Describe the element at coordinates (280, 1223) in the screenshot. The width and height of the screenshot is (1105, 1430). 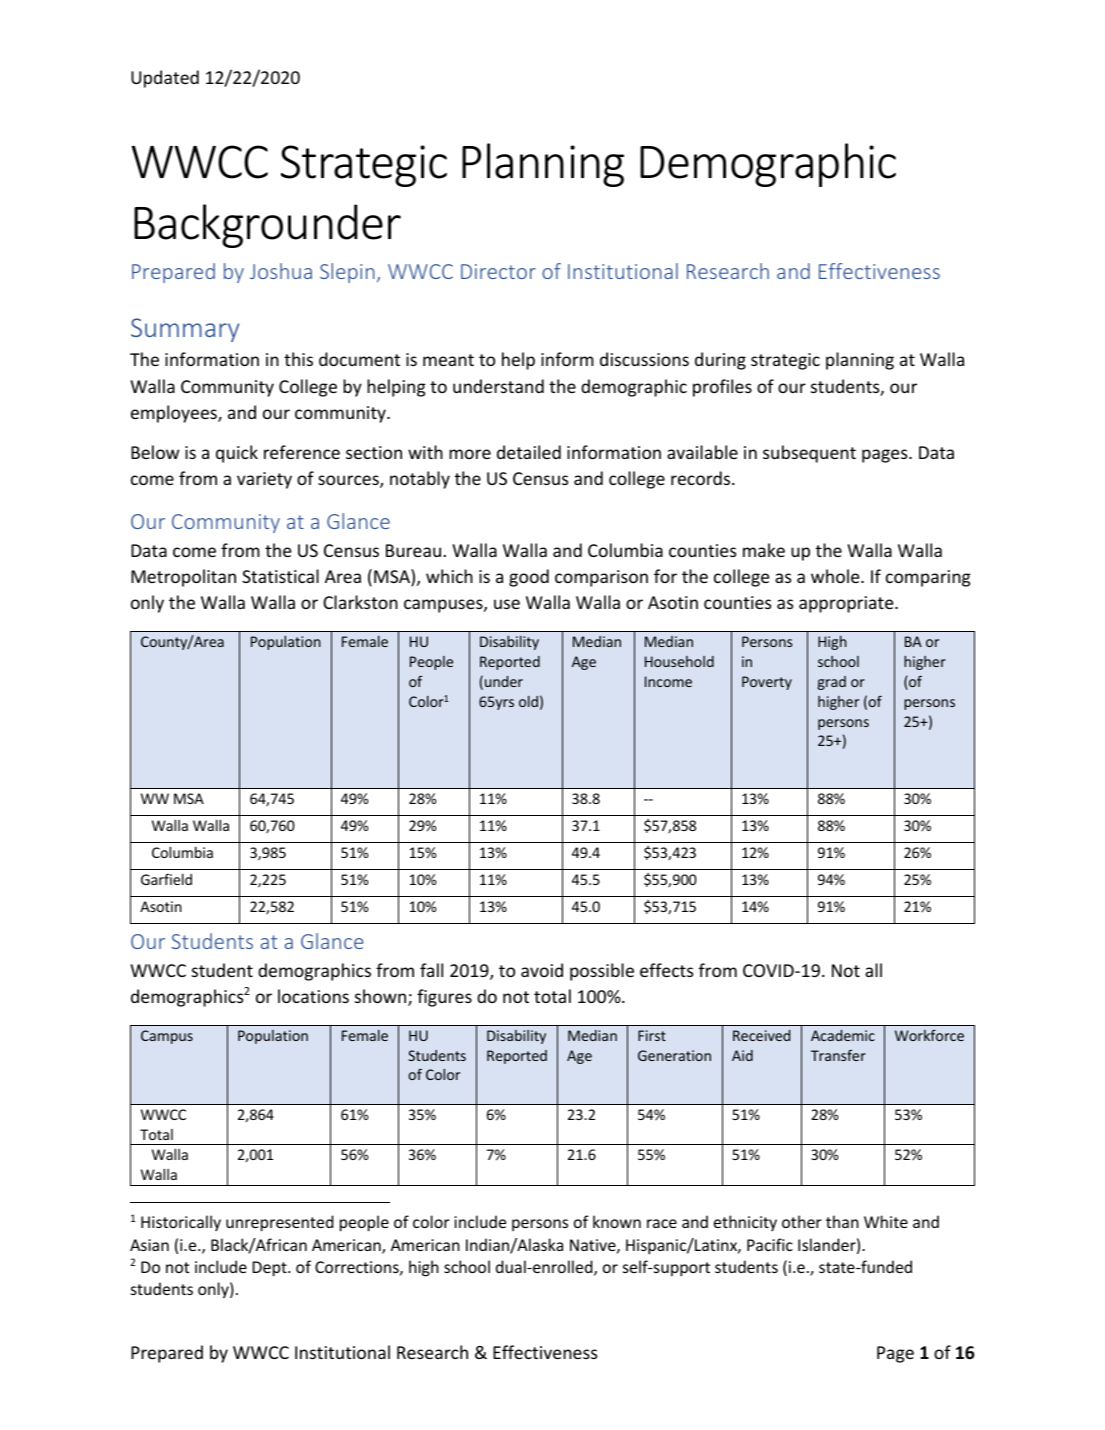
I see `unrepresented` at that location.
